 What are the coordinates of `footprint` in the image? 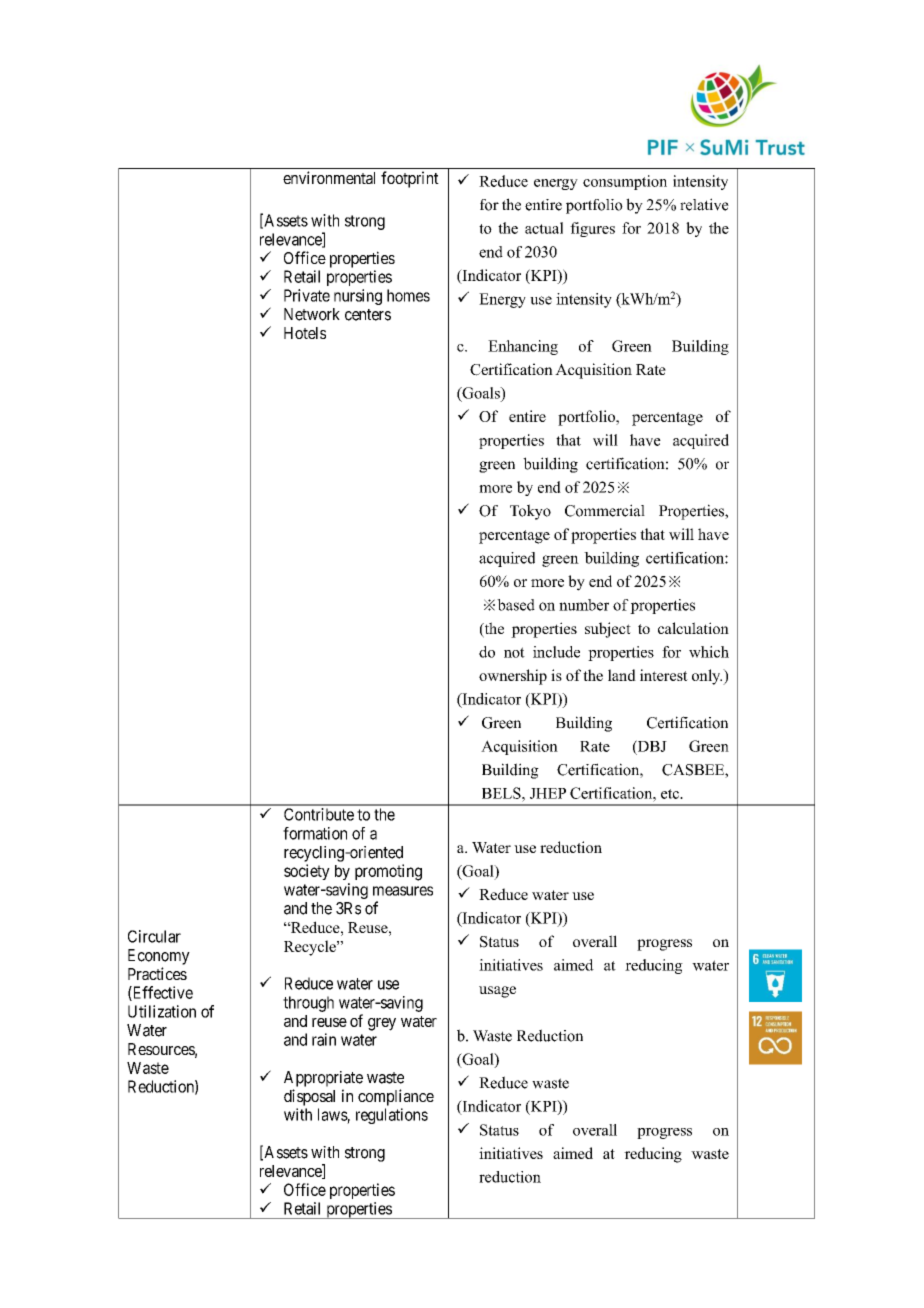 It's located at (410, 179).
